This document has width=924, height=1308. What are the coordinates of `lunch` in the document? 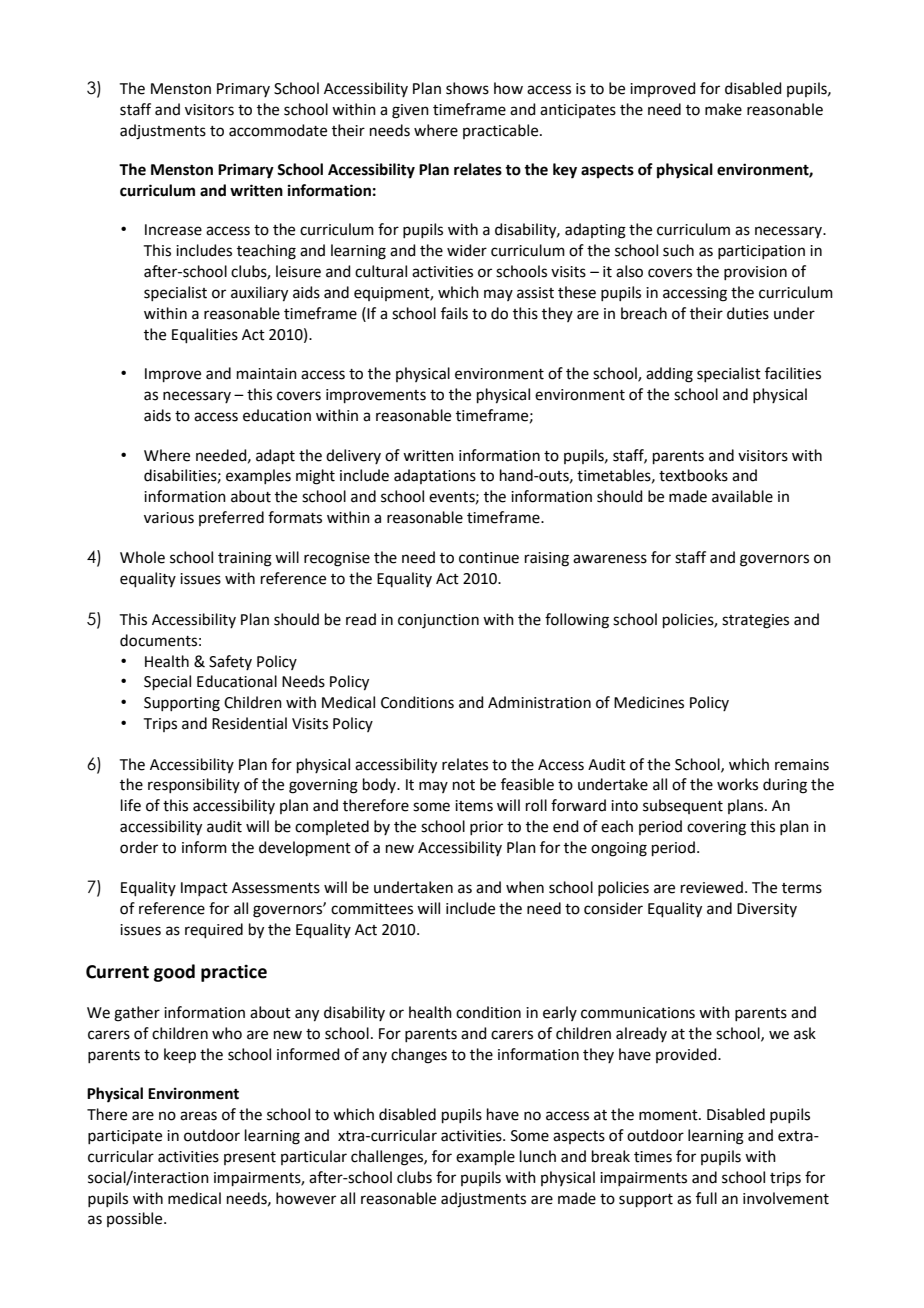 It's located at (538, 1156).
